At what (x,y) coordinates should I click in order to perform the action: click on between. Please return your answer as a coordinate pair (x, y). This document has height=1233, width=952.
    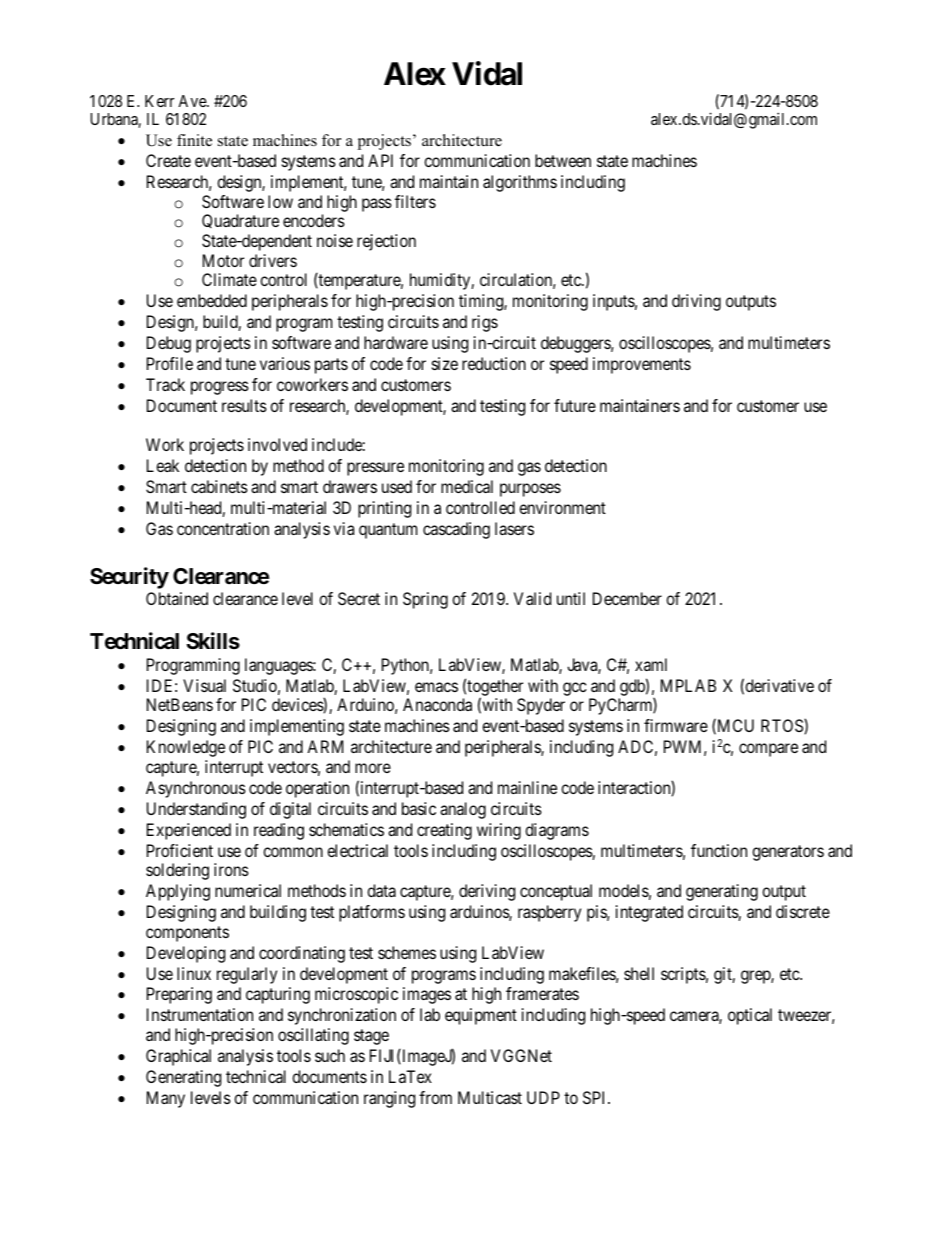
    Looking at the image, I should click on (563, 160).
